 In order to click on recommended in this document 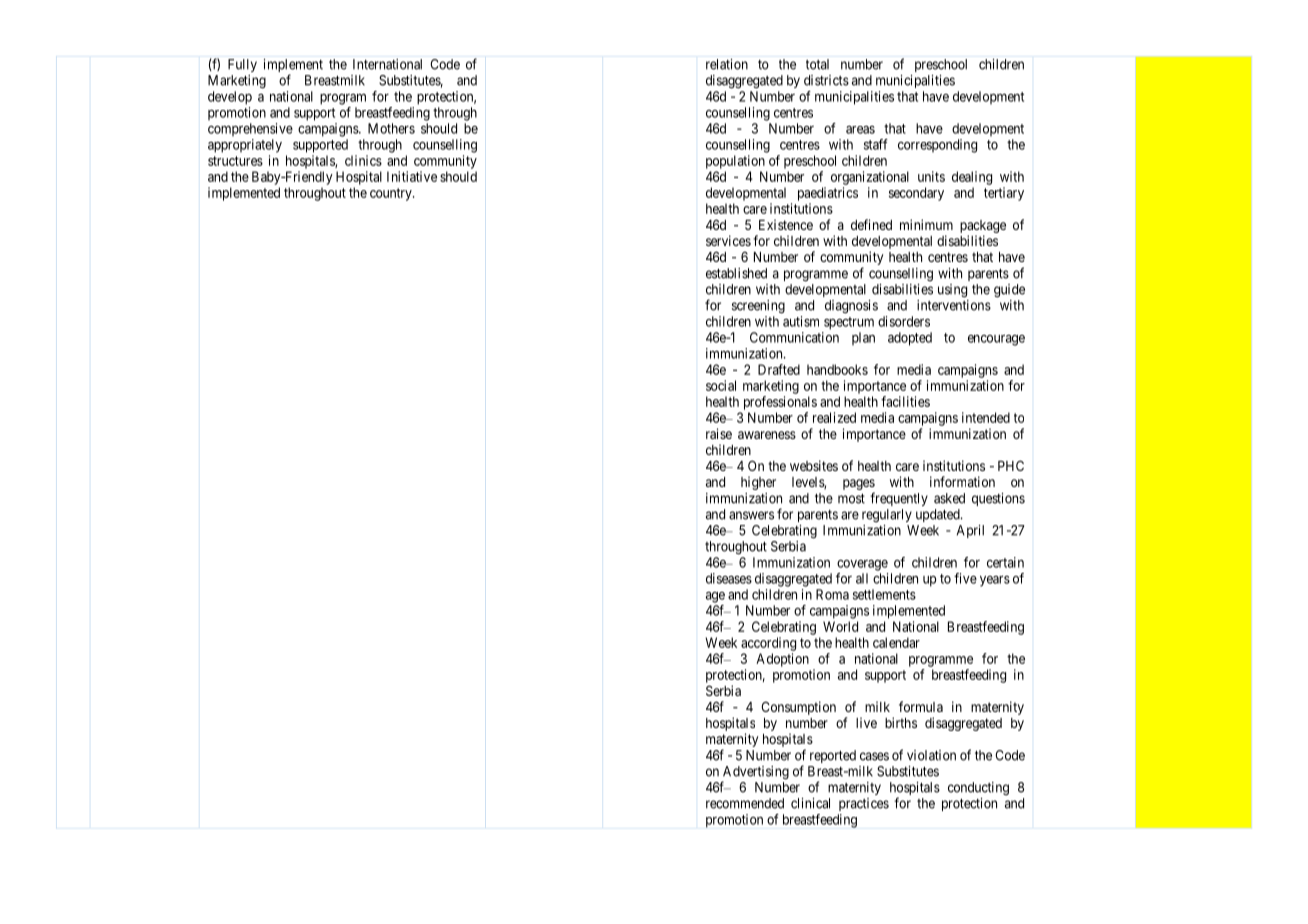, I will do `click(745, 803)`.
